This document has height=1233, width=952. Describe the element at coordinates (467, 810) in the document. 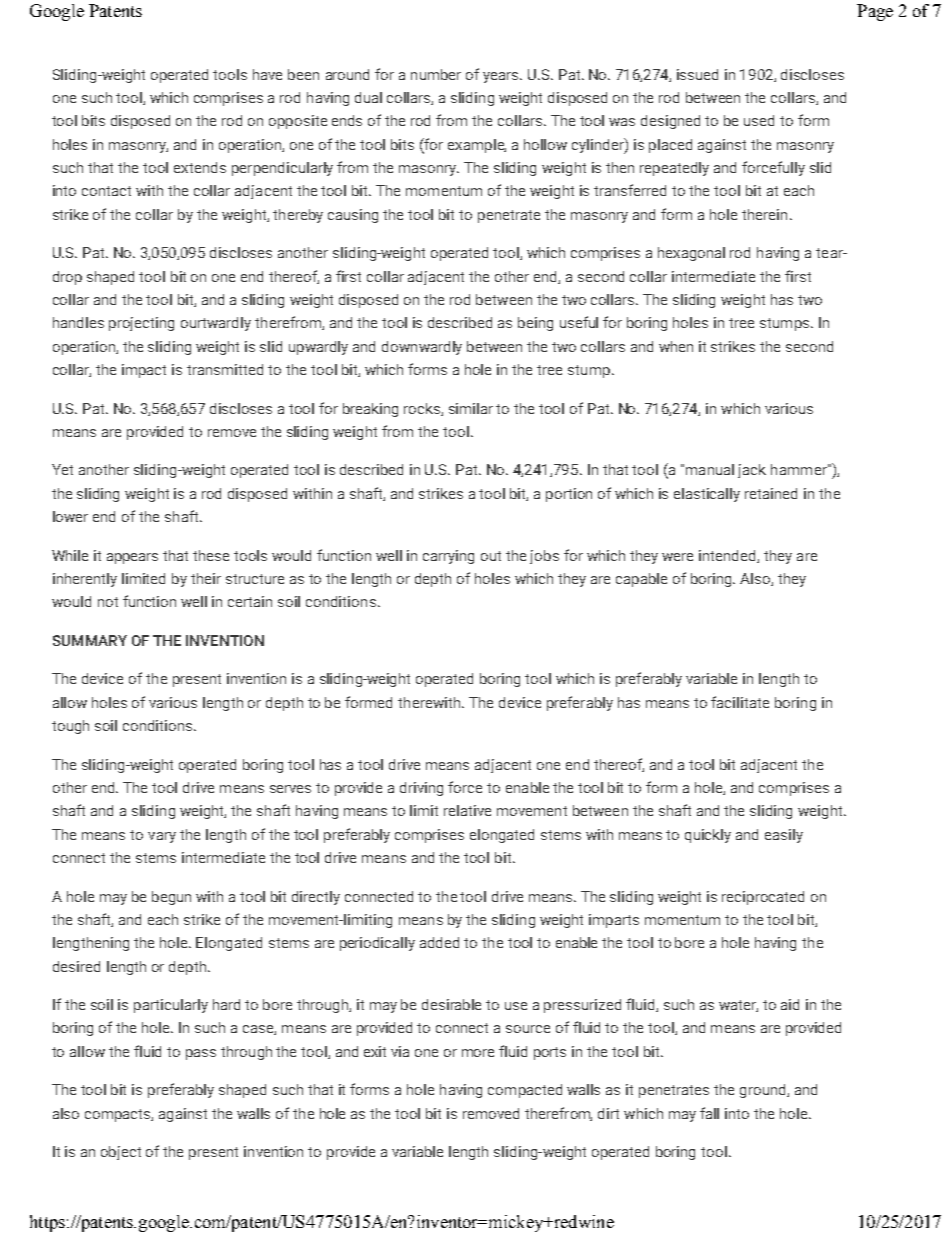

I see `relative` at that location.
